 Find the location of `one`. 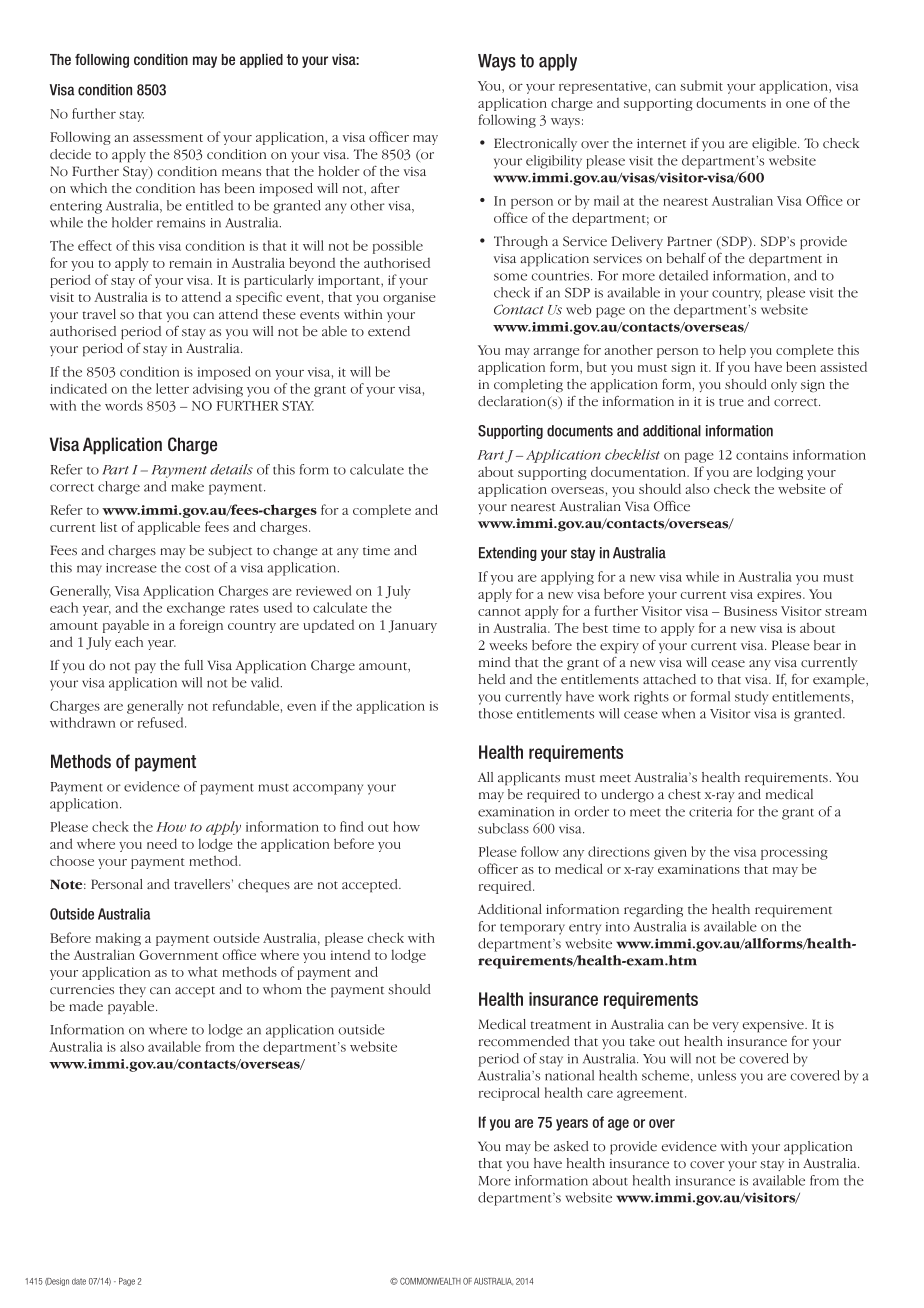

one is located at coordinates (797, 104).
